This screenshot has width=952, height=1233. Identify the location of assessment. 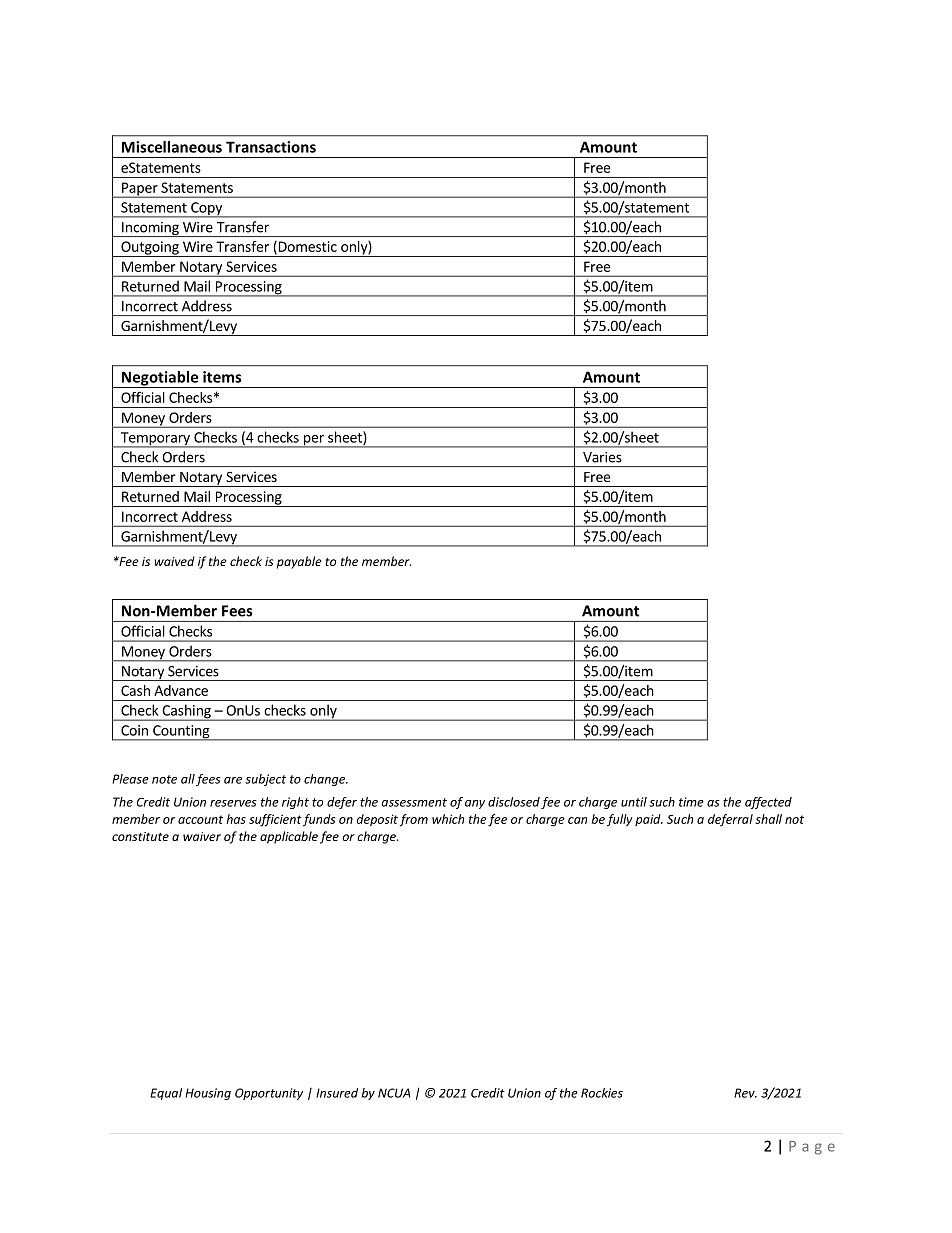
(414, 802).
